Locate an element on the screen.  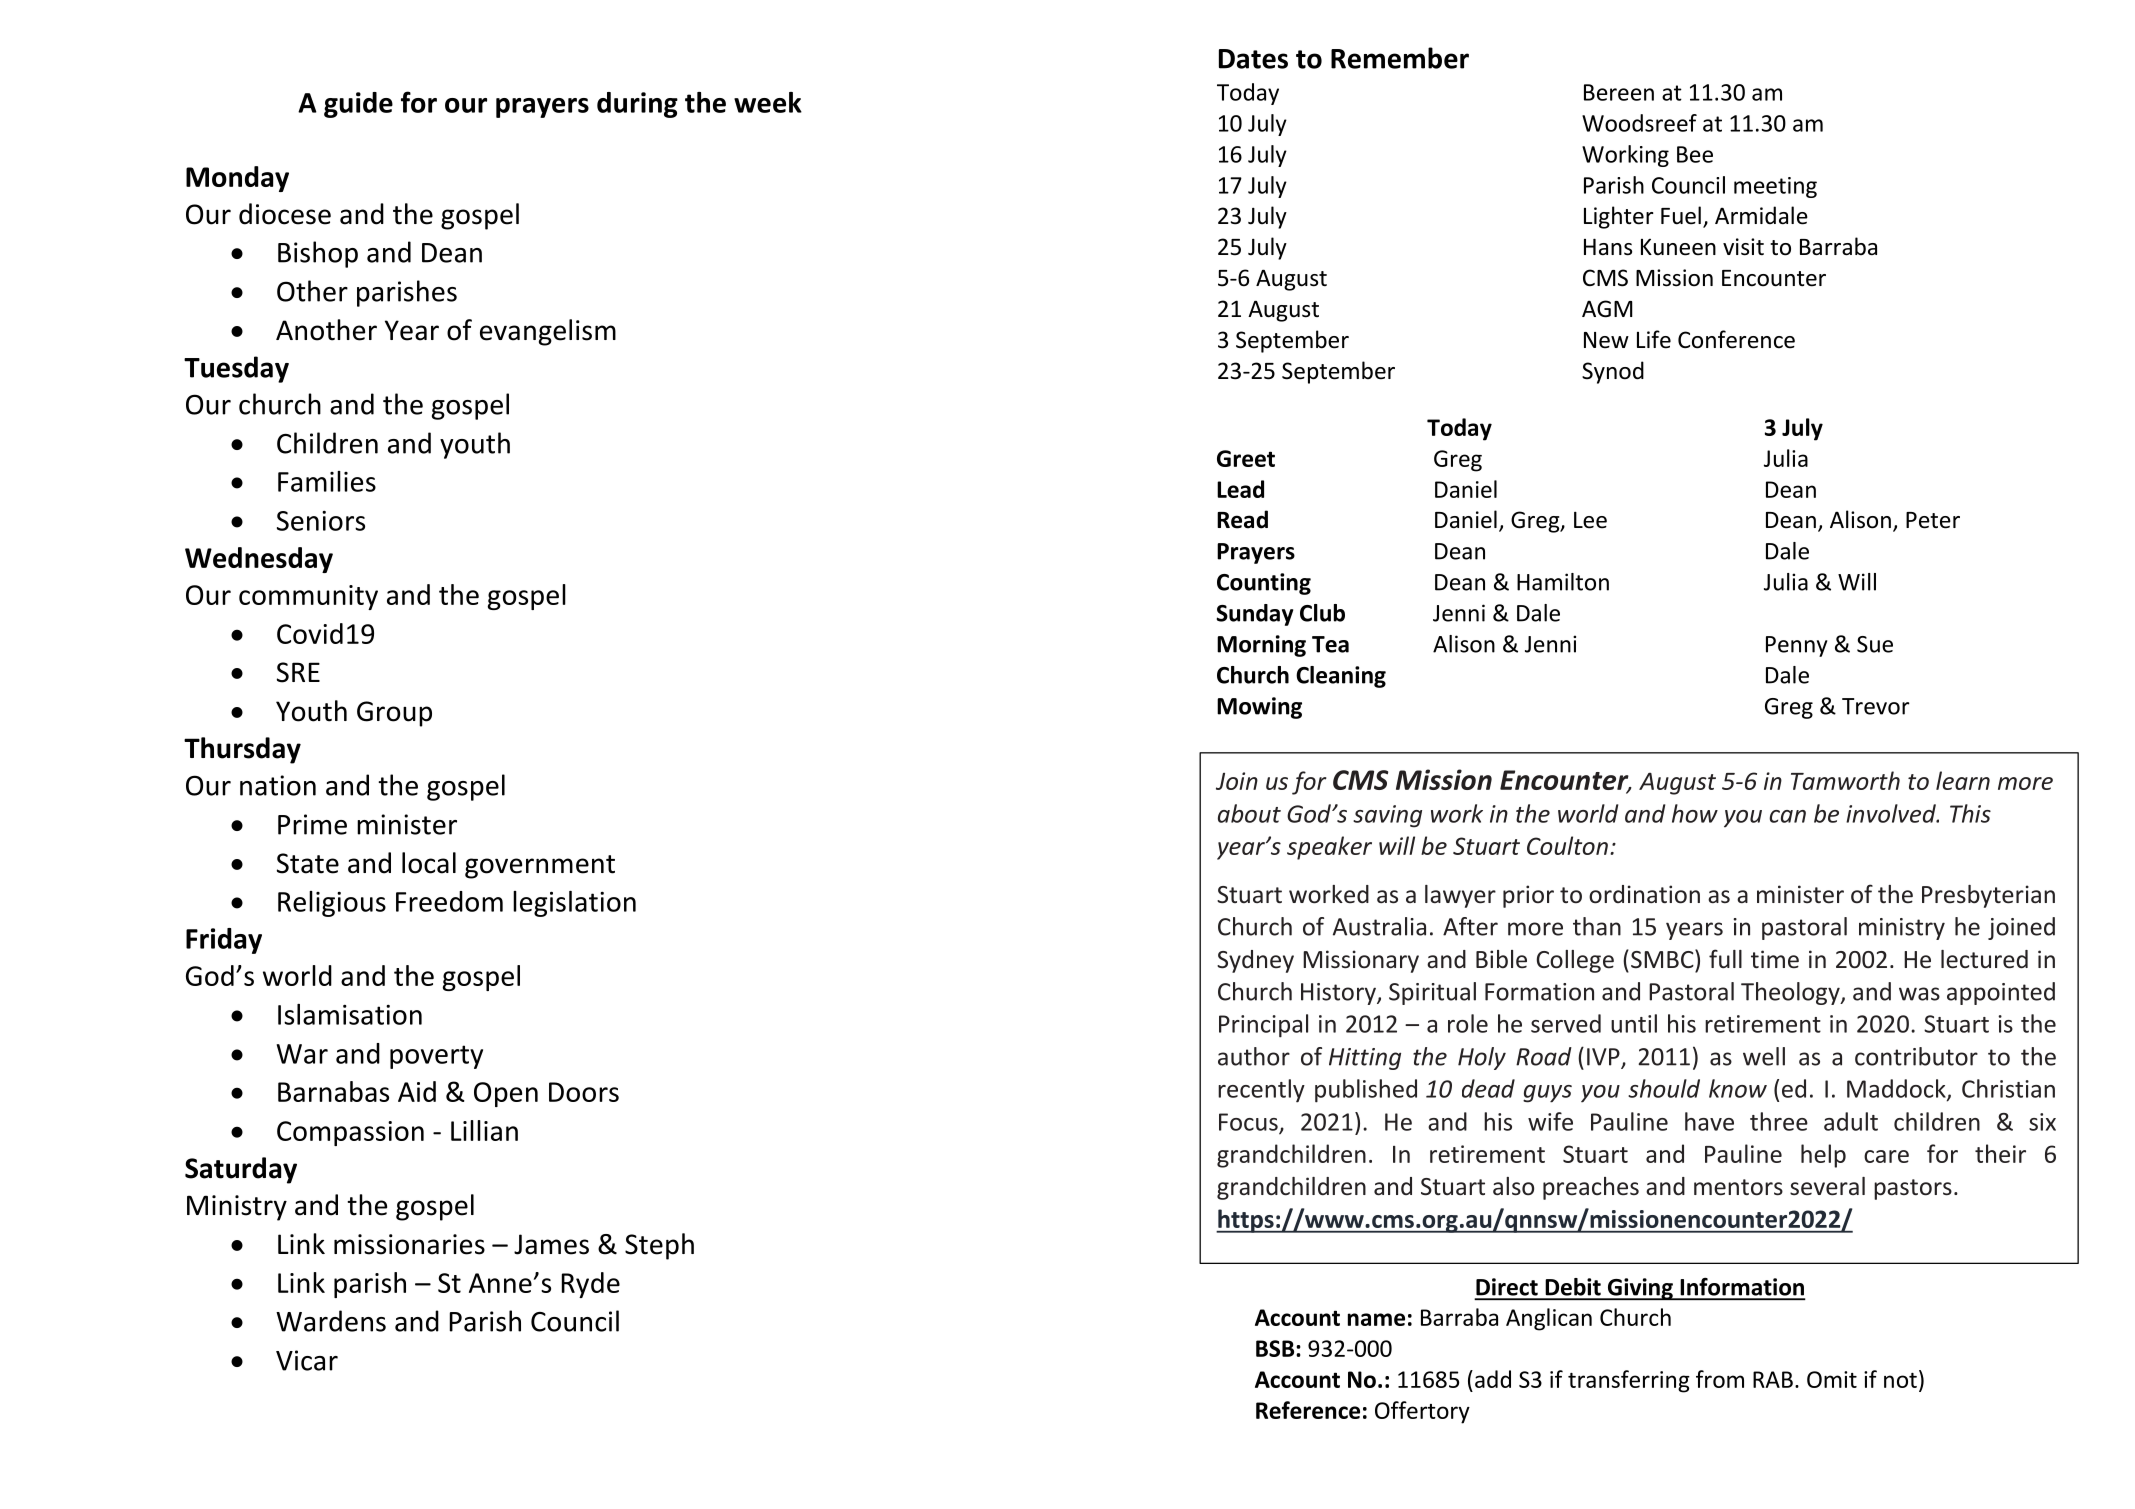
Group is located at coordinates (394, 714).
